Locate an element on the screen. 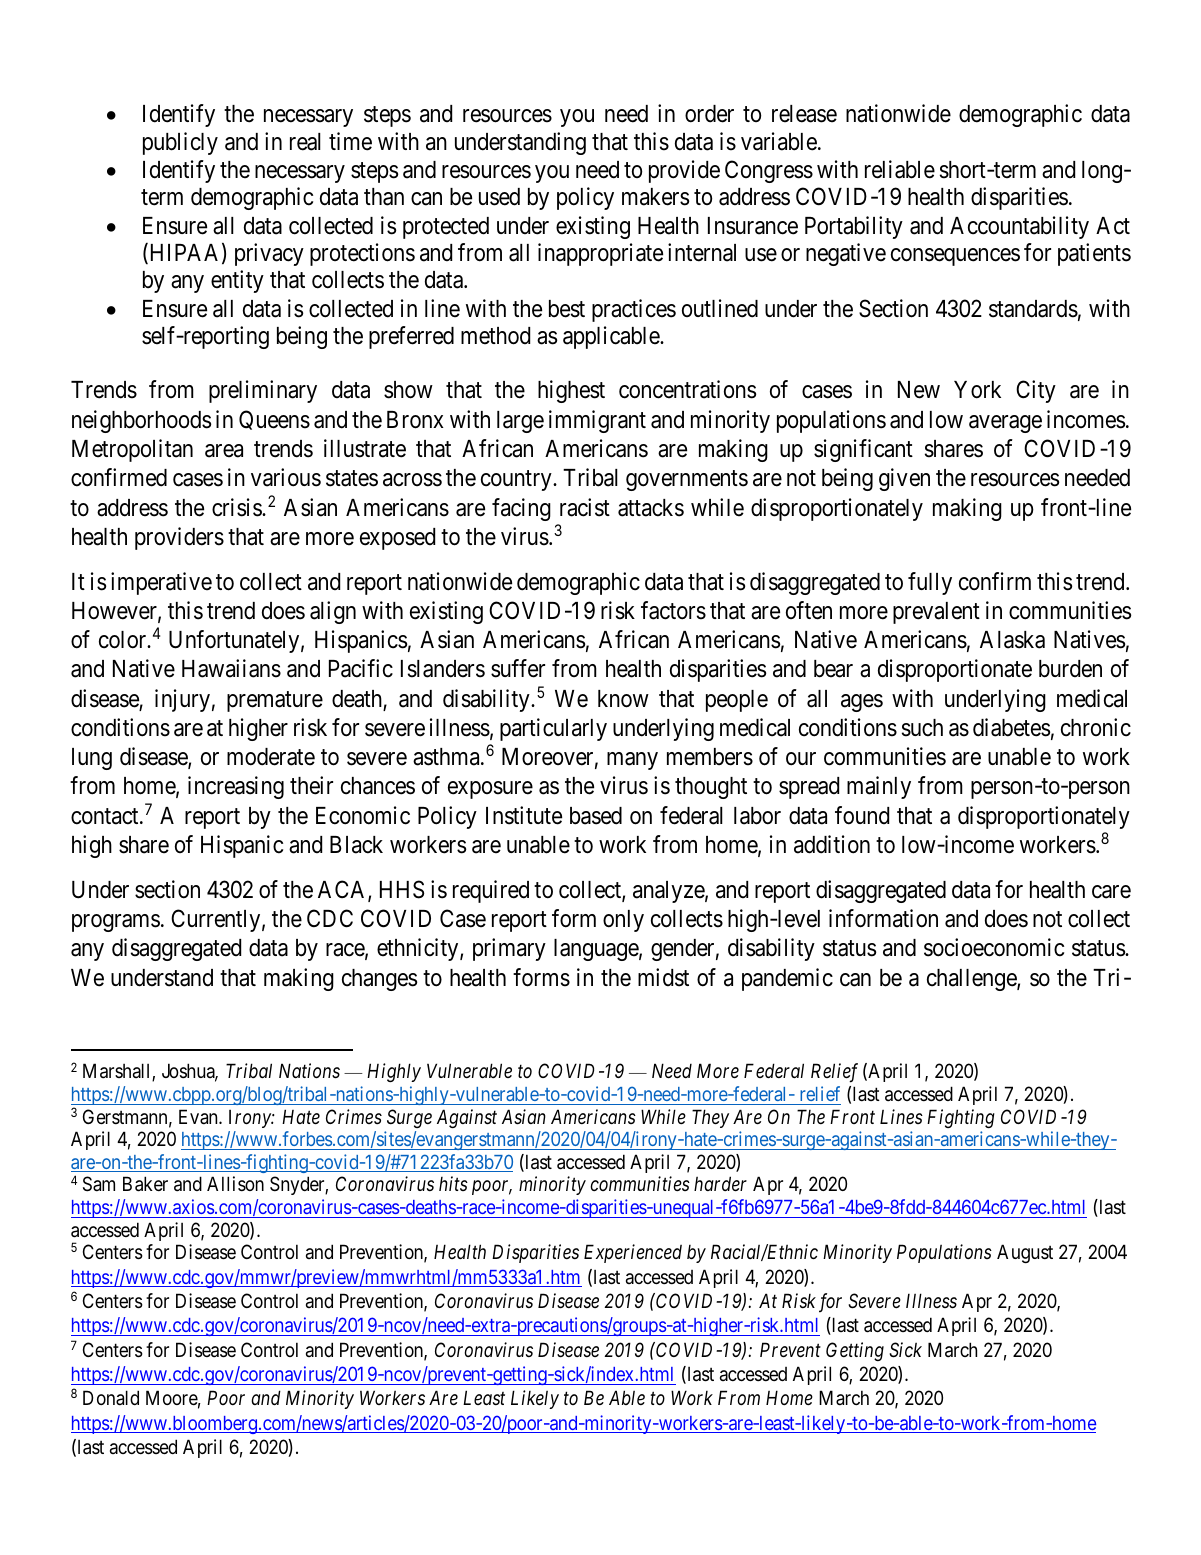 The width and height of the screenshot is (1201, 1555). diabetes is located at coordinates (1011, 727).
